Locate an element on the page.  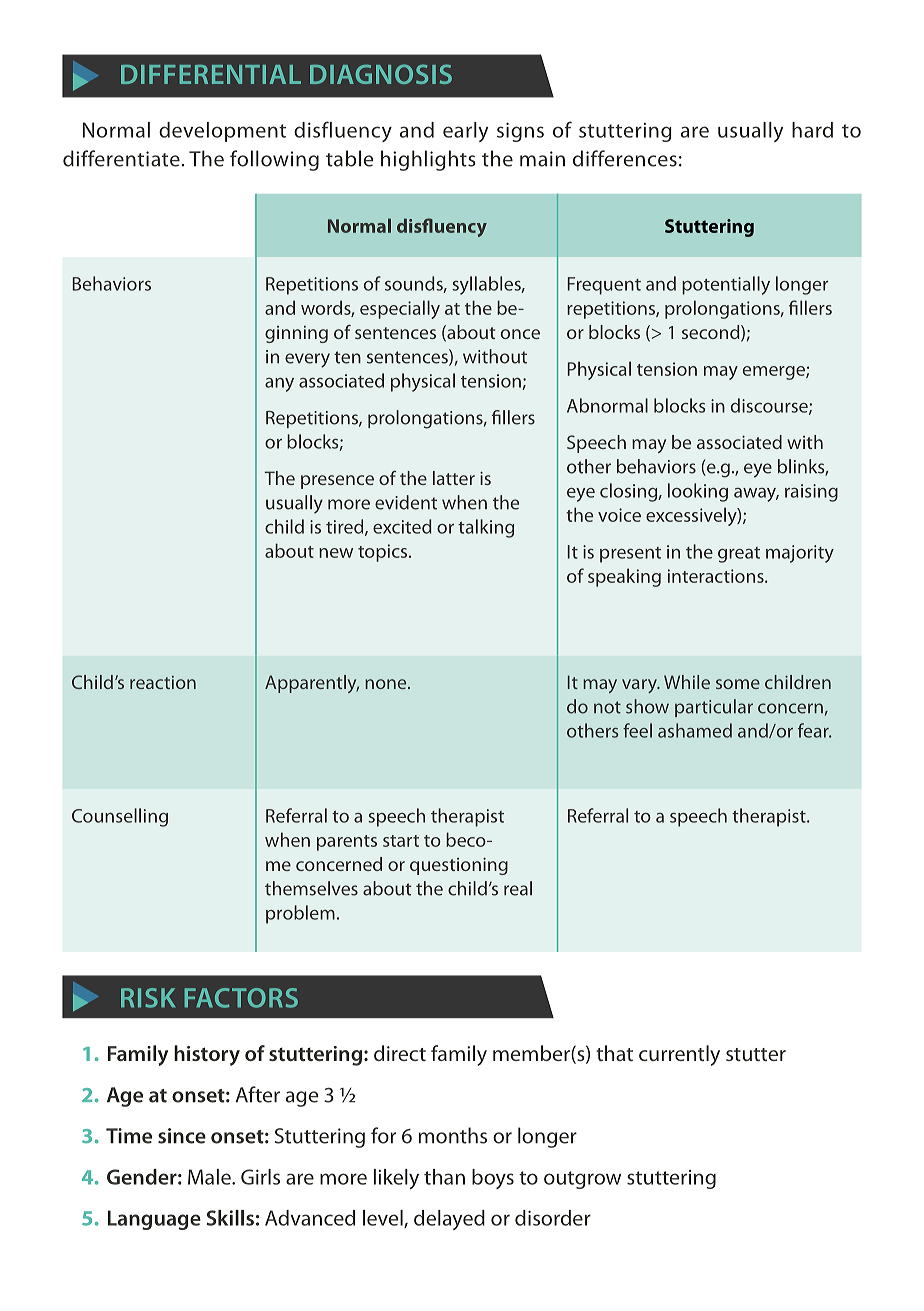
reaction is located at coordinates (163, 682).
